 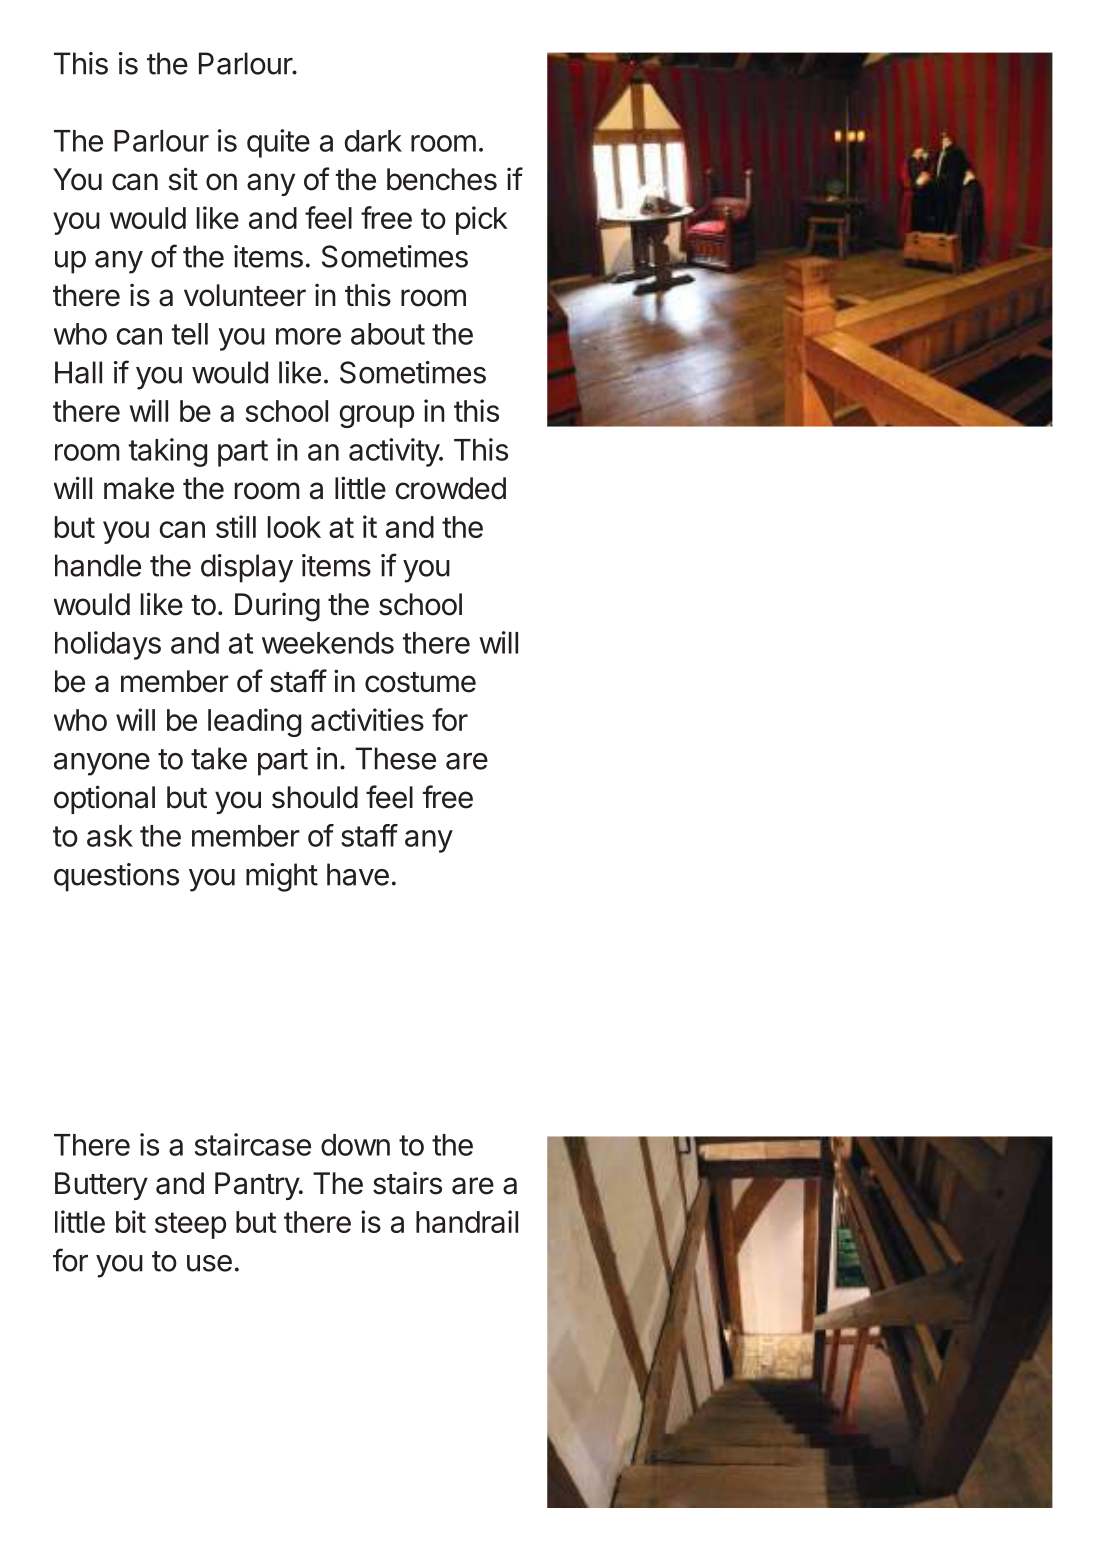 What do you see at coordinates (278, 143) in the image?
I see `quite` at bounding box center [278, 143].
